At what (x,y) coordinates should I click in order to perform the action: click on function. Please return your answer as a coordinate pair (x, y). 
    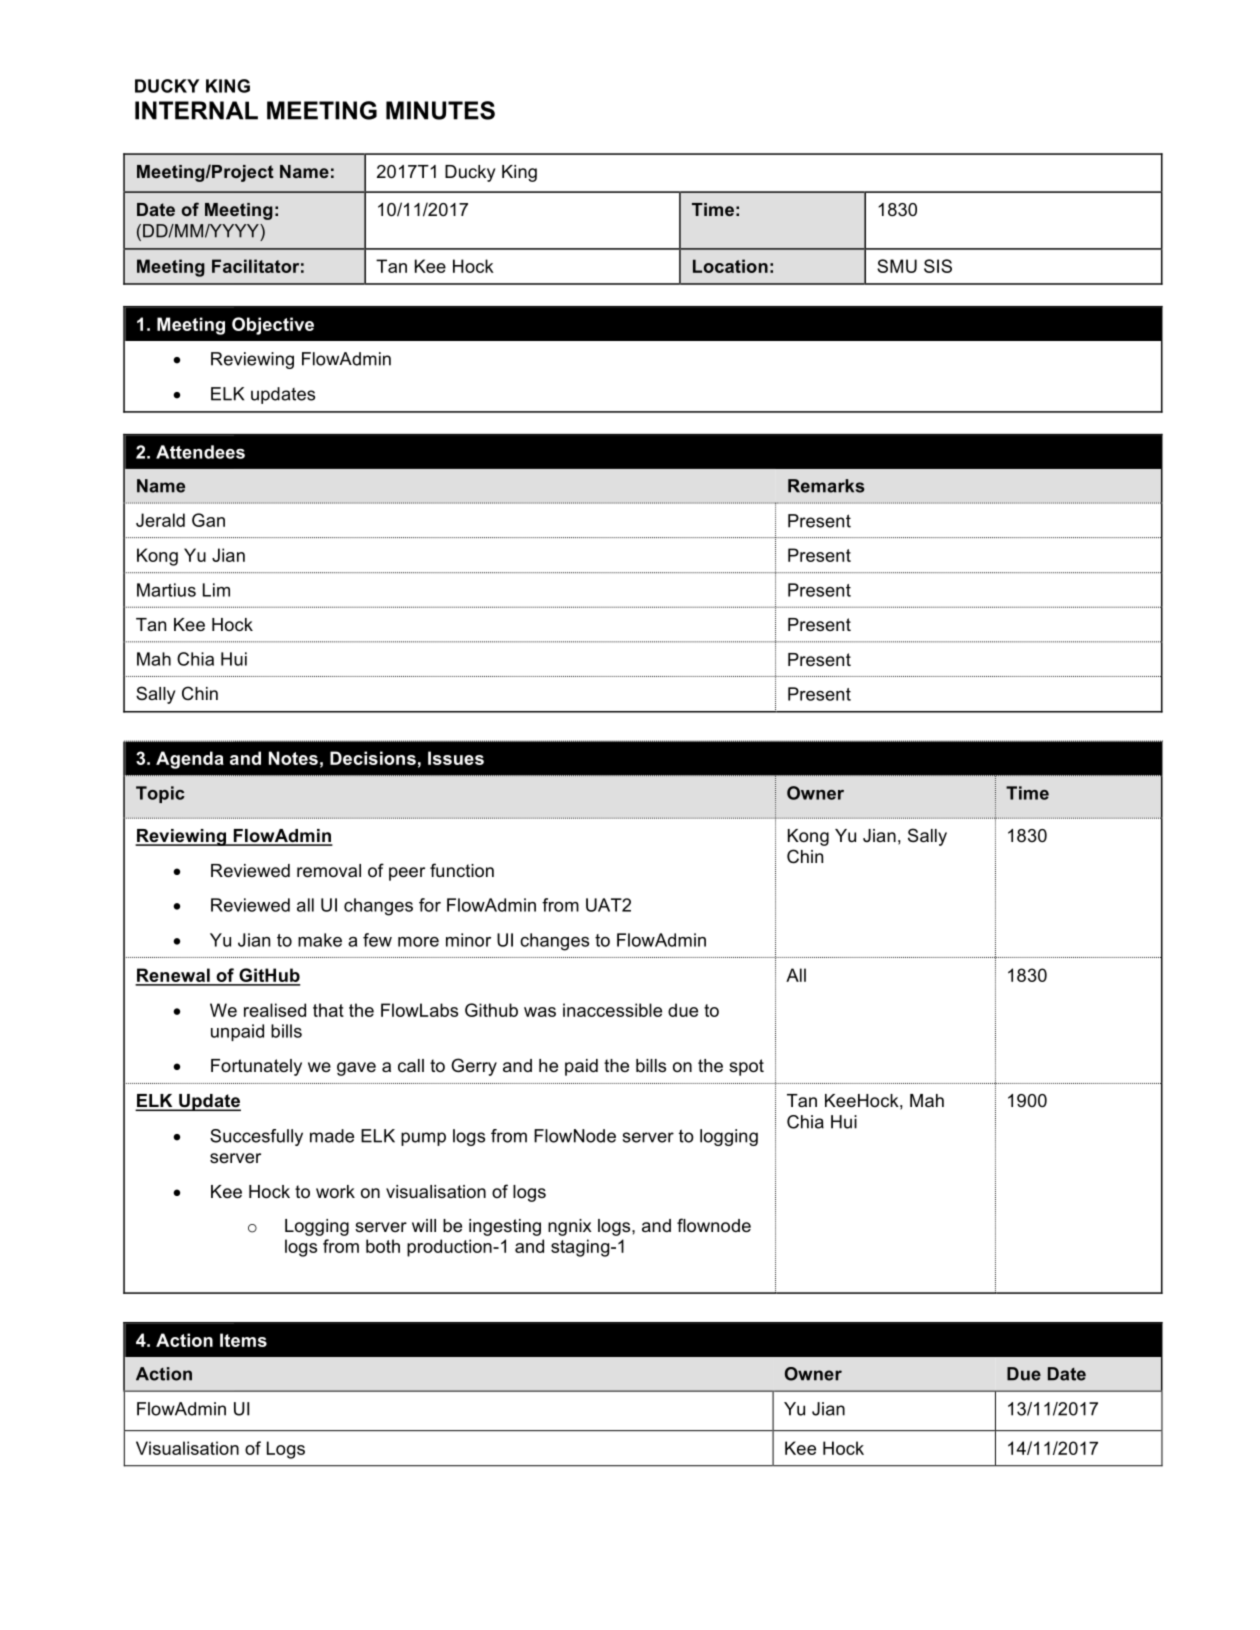
    Looking at the image, I should click on (462, 870).
